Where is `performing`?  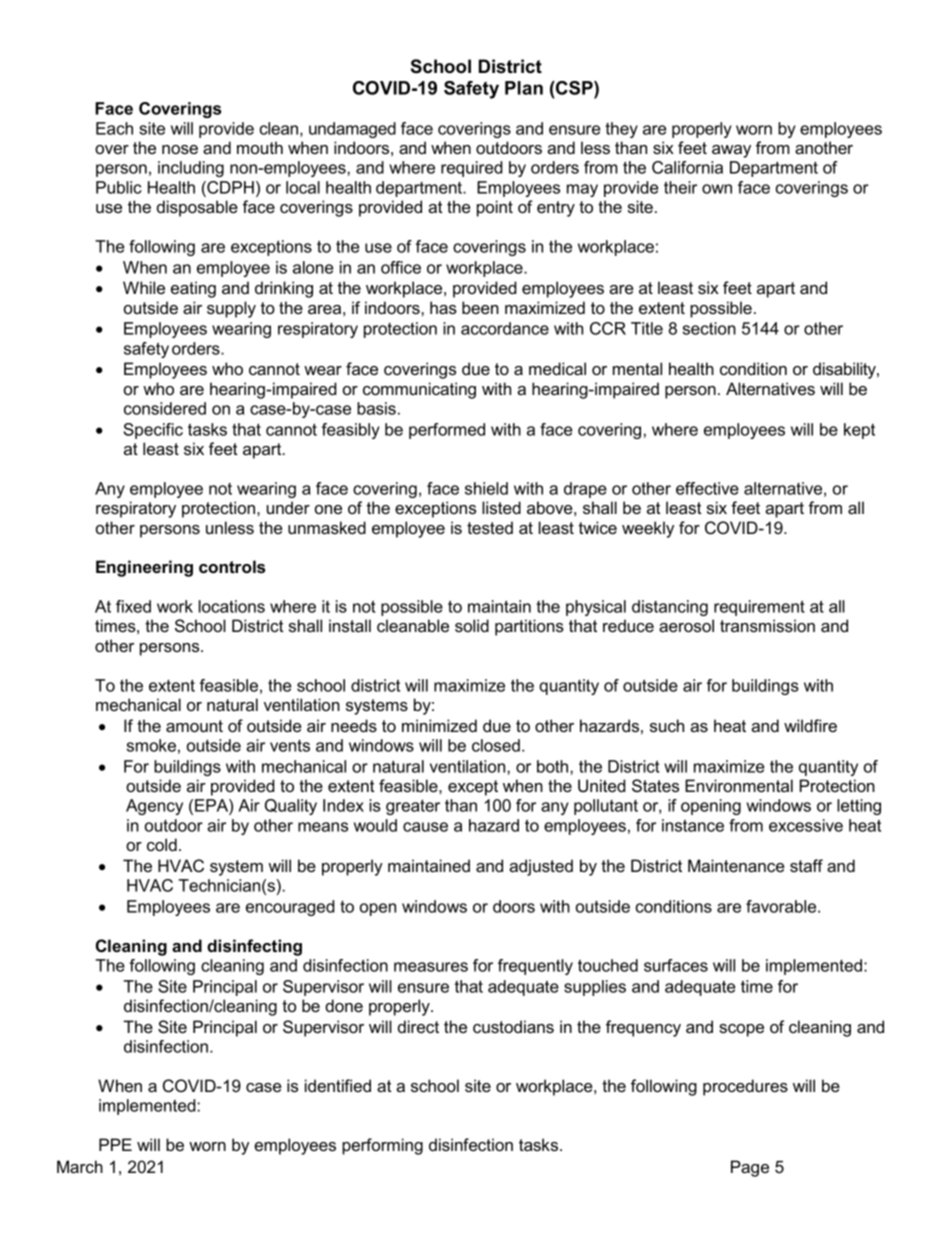 performing is located at coordinates (382, 1146).
